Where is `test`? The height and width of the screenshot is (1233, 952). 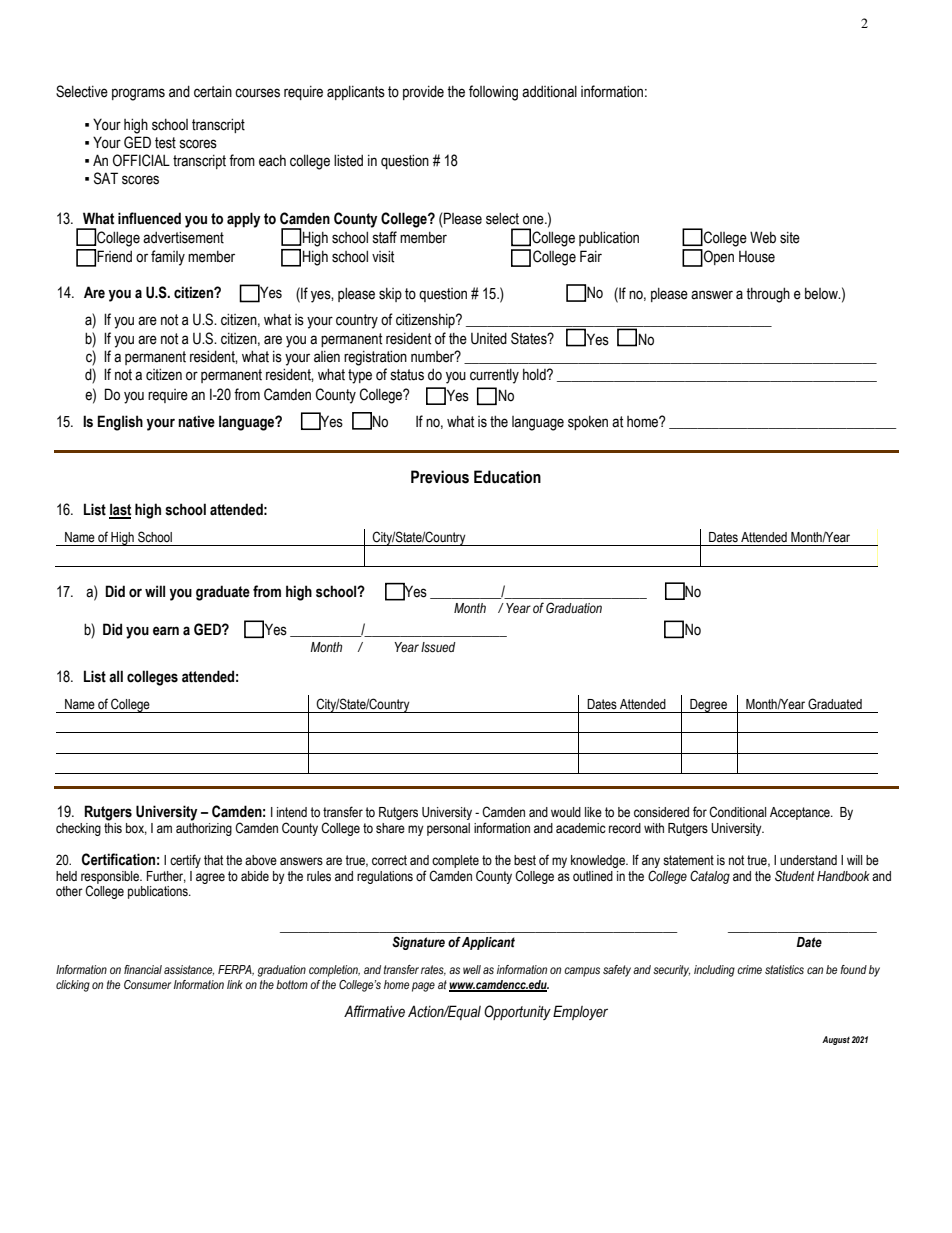
test is located at coordinates (165, 143).
